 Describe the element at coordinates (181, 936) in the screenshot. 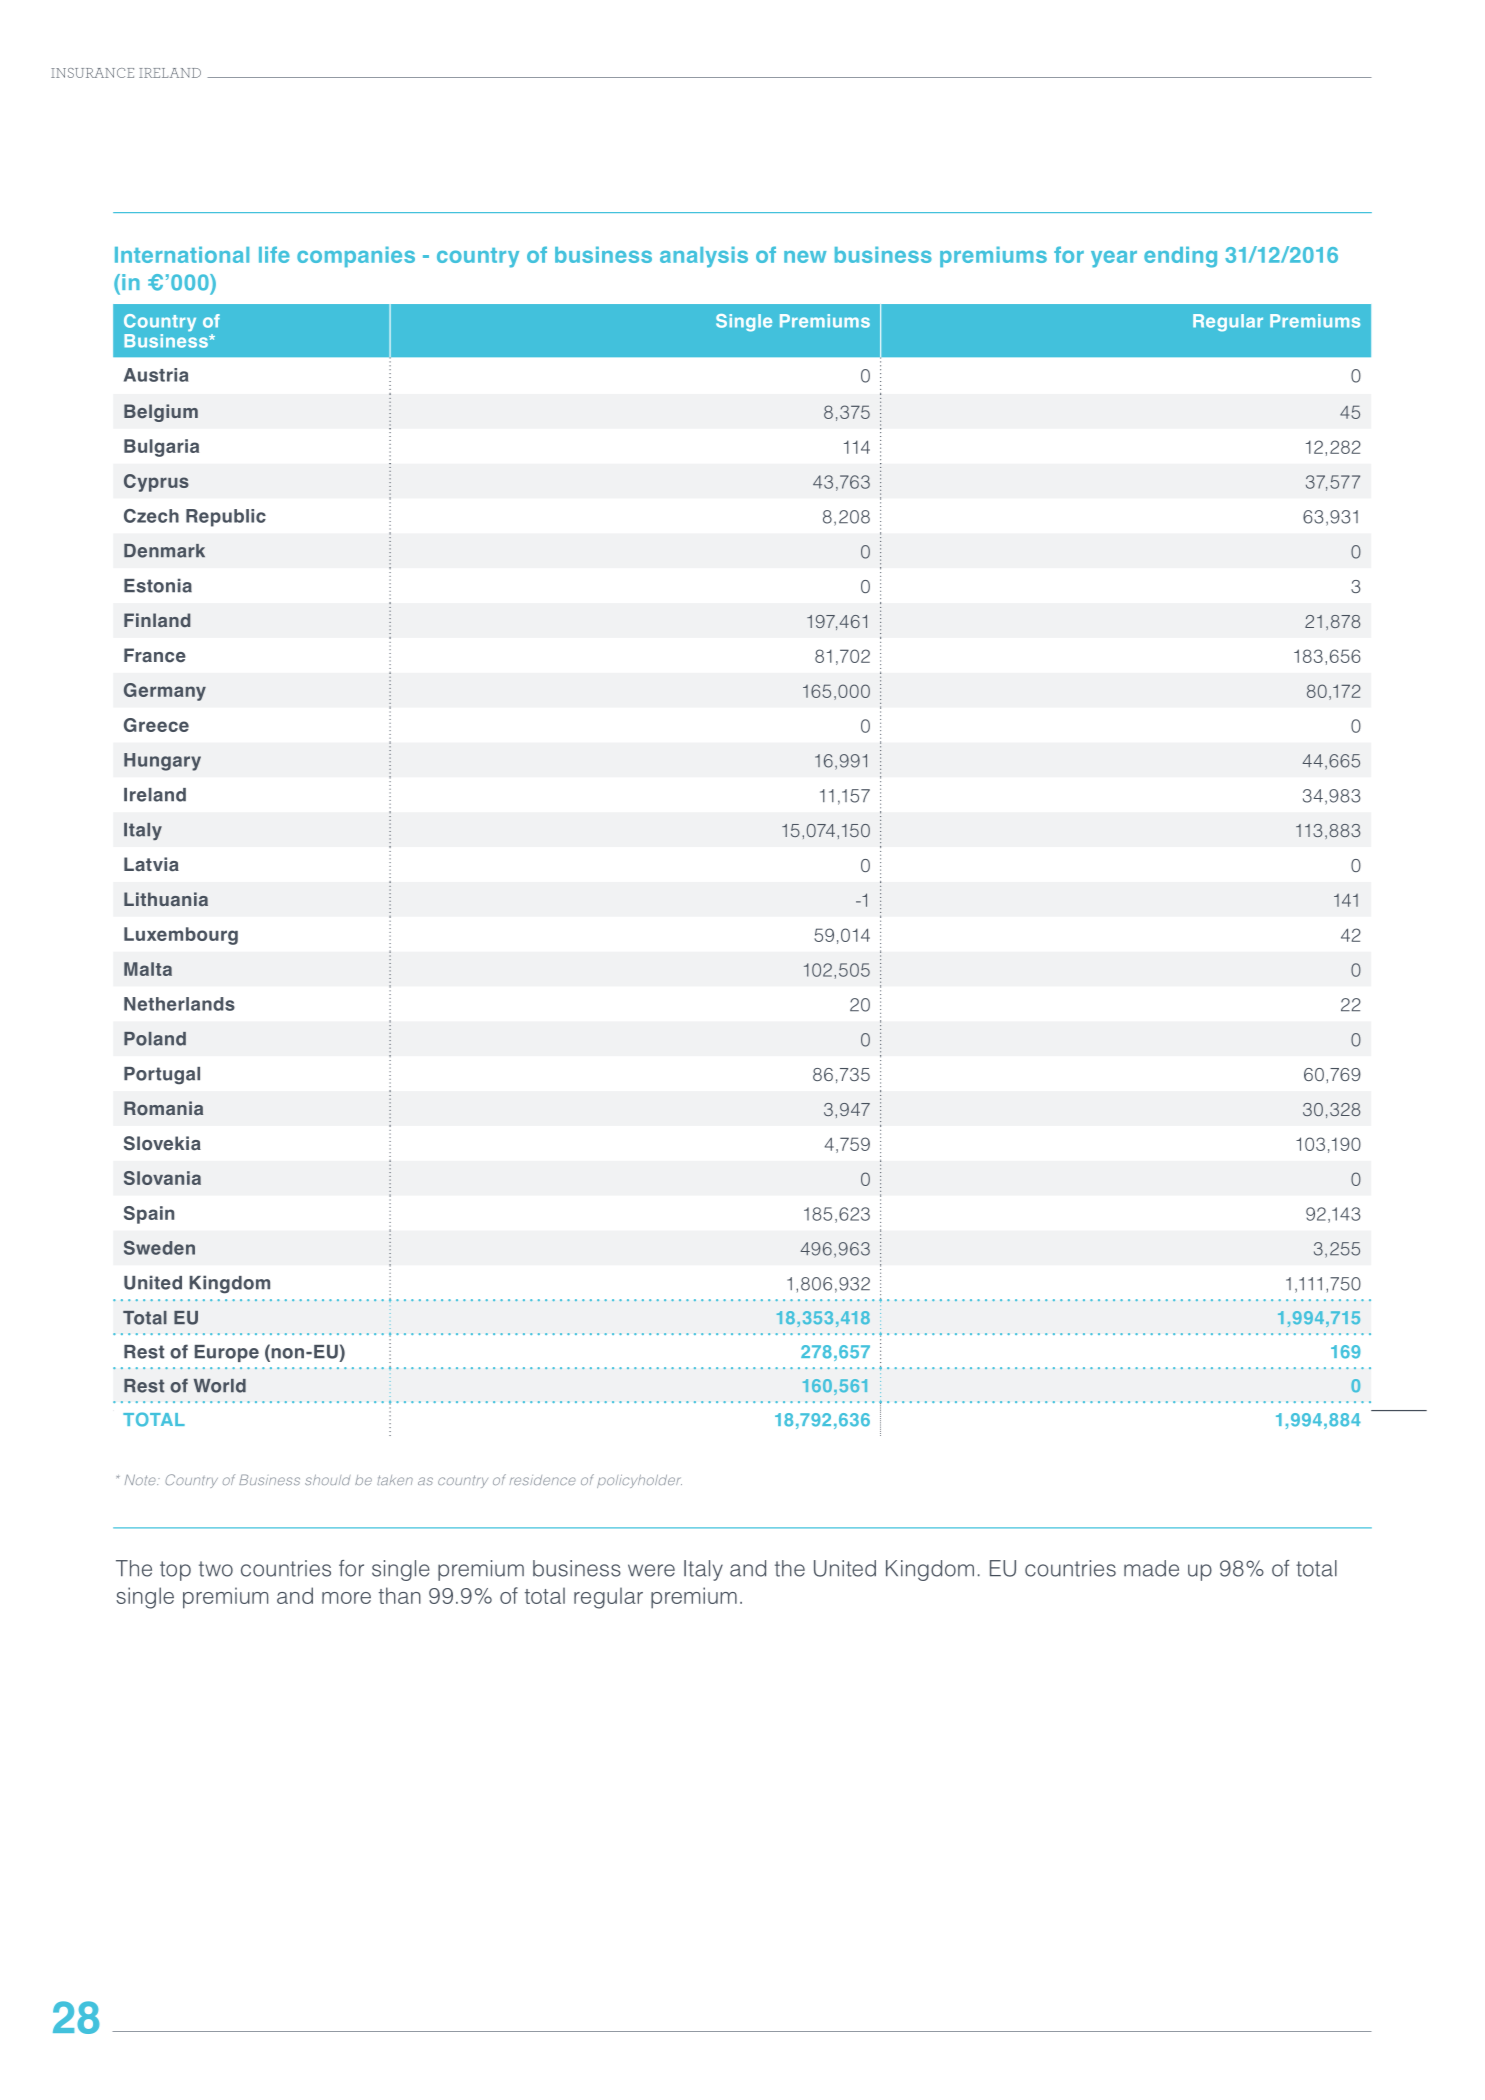

I see `Luxembourg` at that location.
